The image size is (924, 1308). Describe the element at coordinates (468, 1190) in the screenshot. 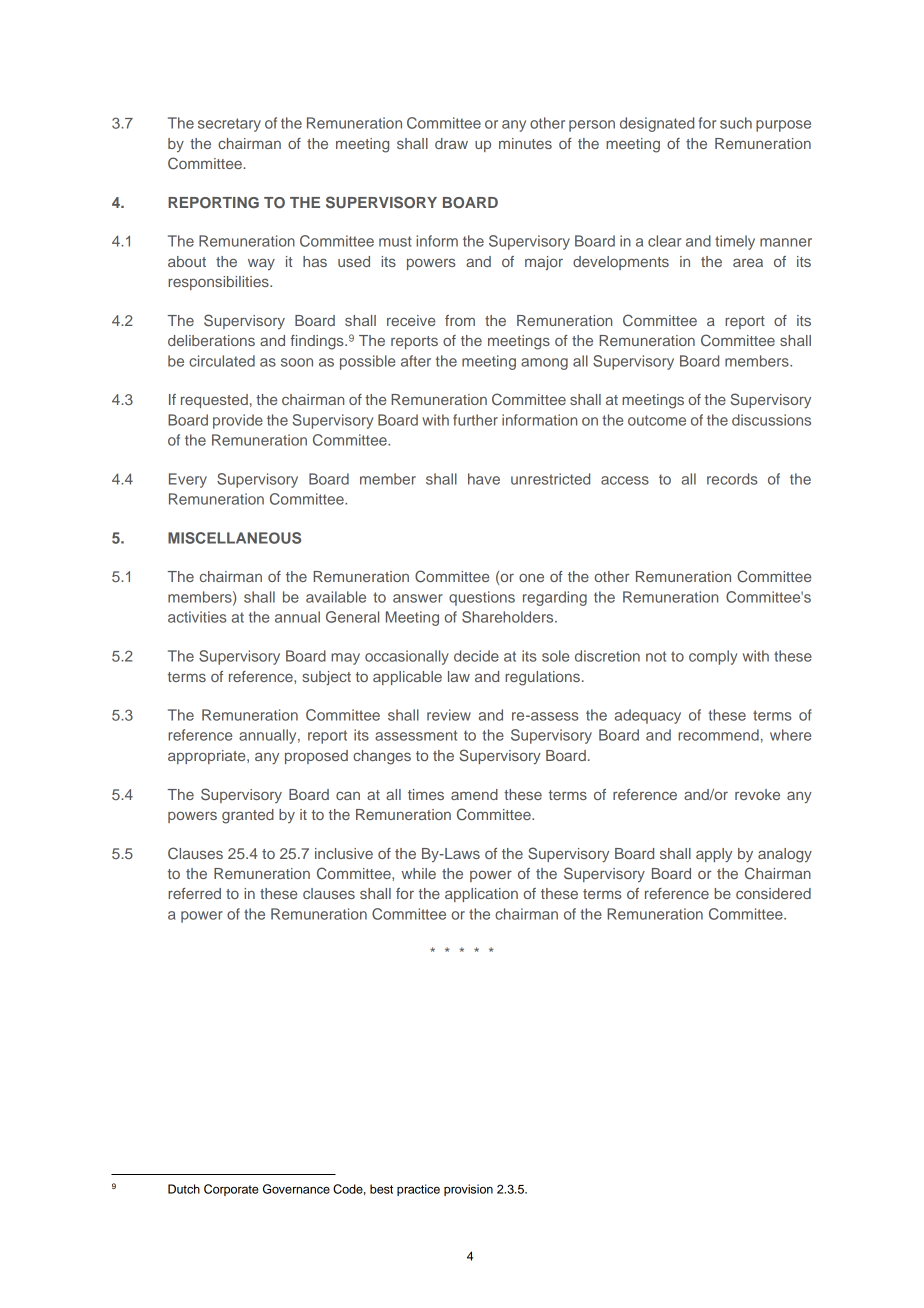

I see `provision` at that location.
